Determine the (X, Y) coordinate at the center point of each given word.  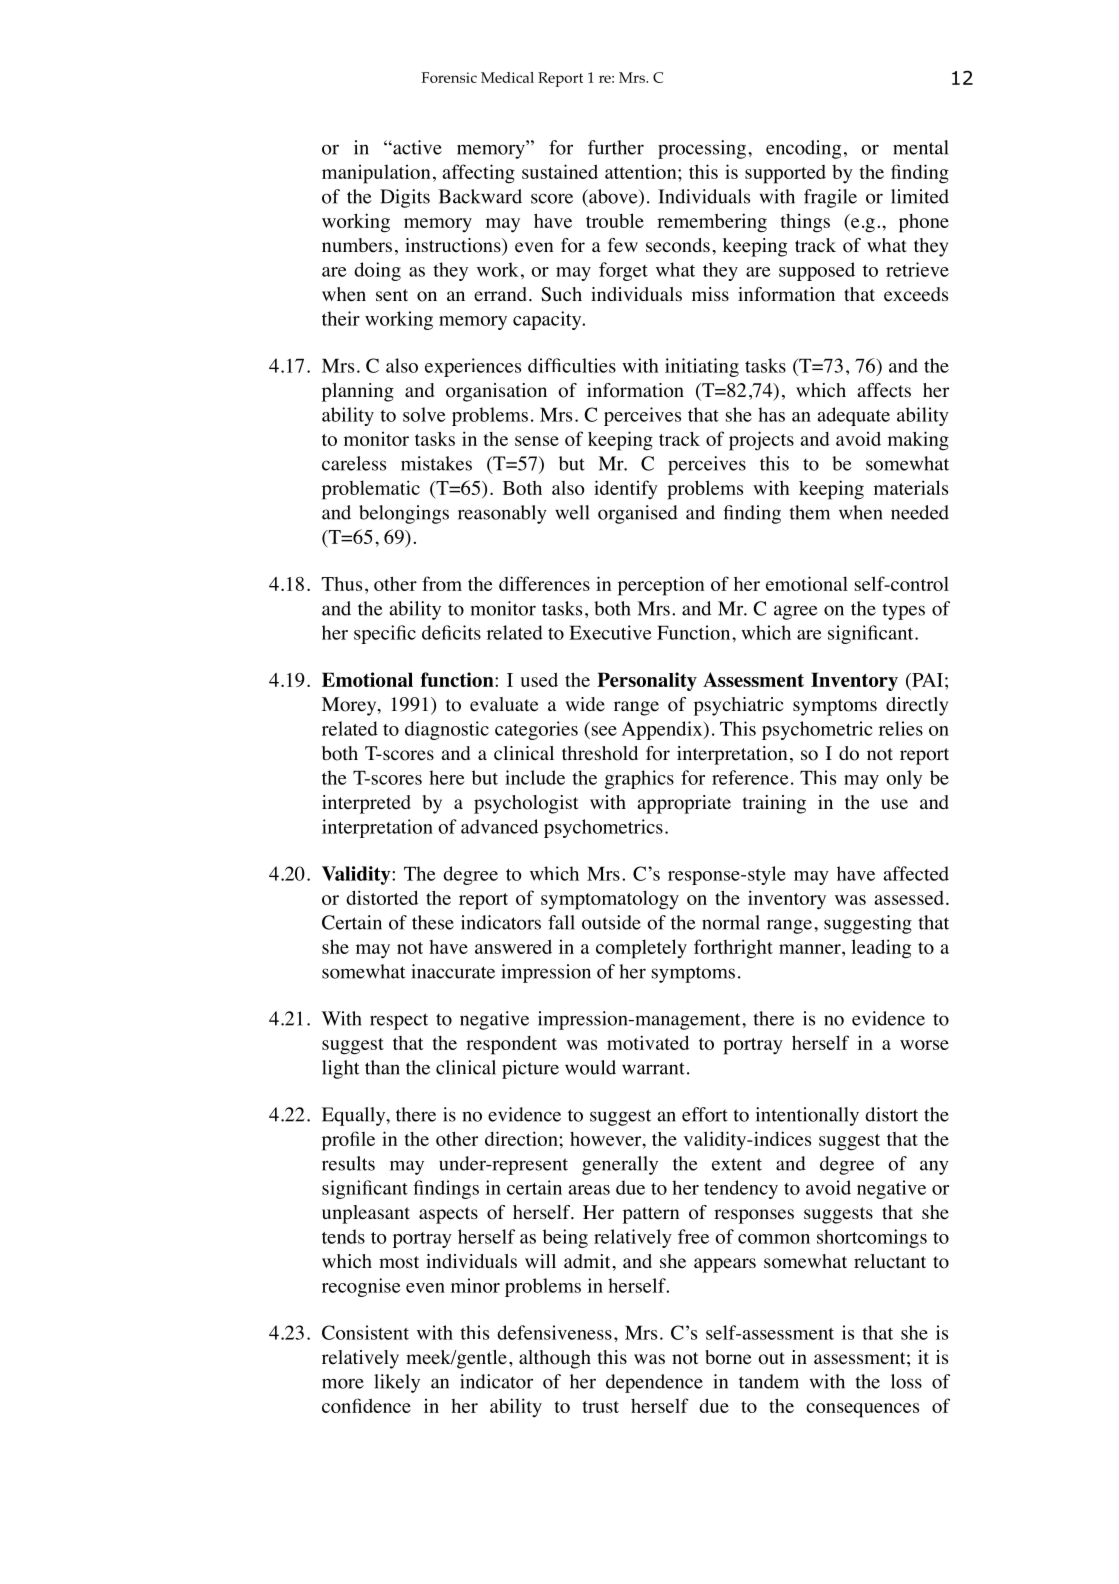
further (616, 147)
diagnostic (447, 730)
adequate (853, 416)
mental (921, 147)
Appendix (663, 730)
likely (397, 1383)
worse (924, 1045)
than (382, 1067)
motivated (648, 1042)
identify (626, 490)
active (416, 147)
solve (424, 414)
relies (901, 728)
